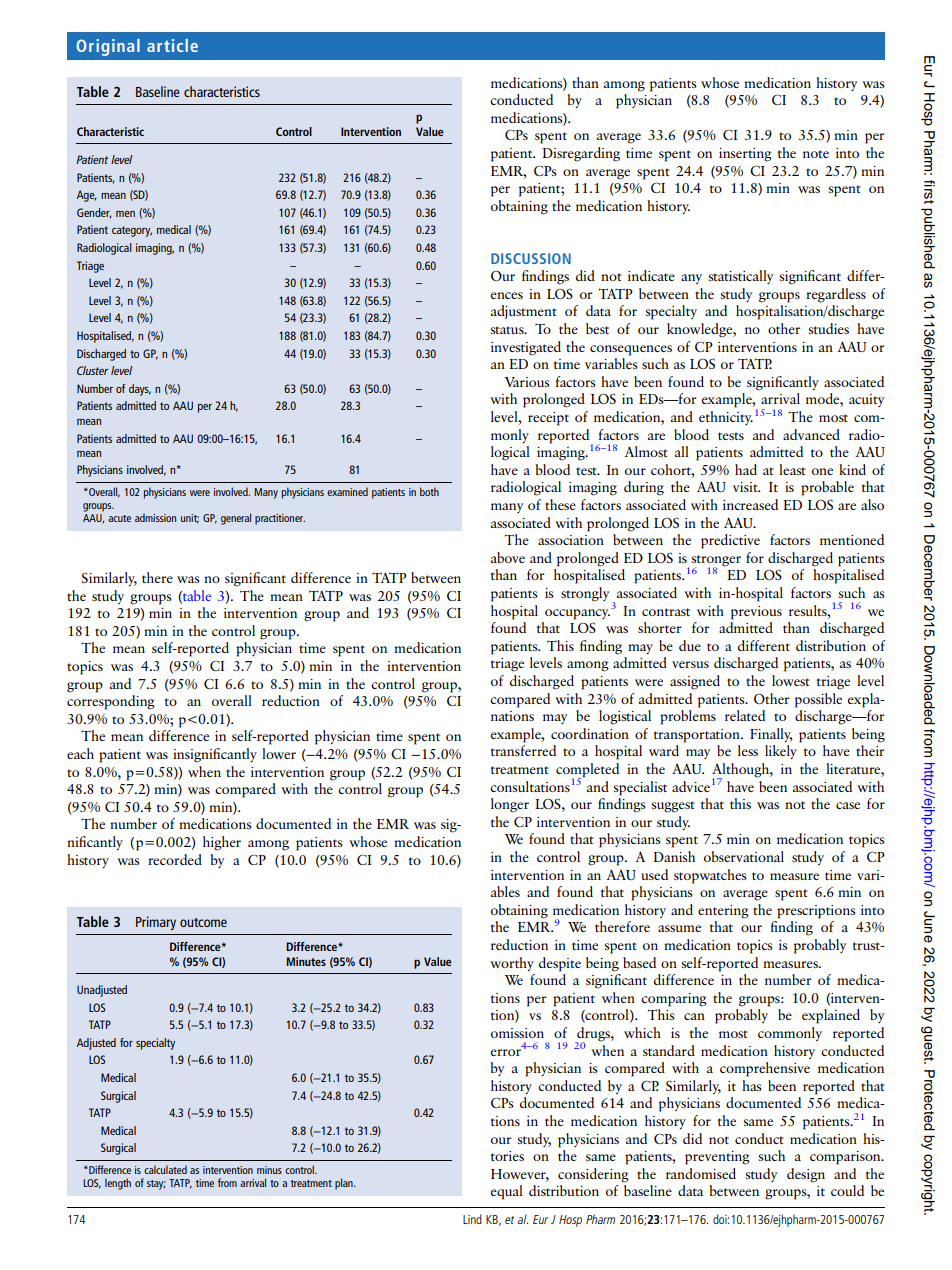  Describe the element at coordinates (806, 1175) in the document. I see `design` at that location.
